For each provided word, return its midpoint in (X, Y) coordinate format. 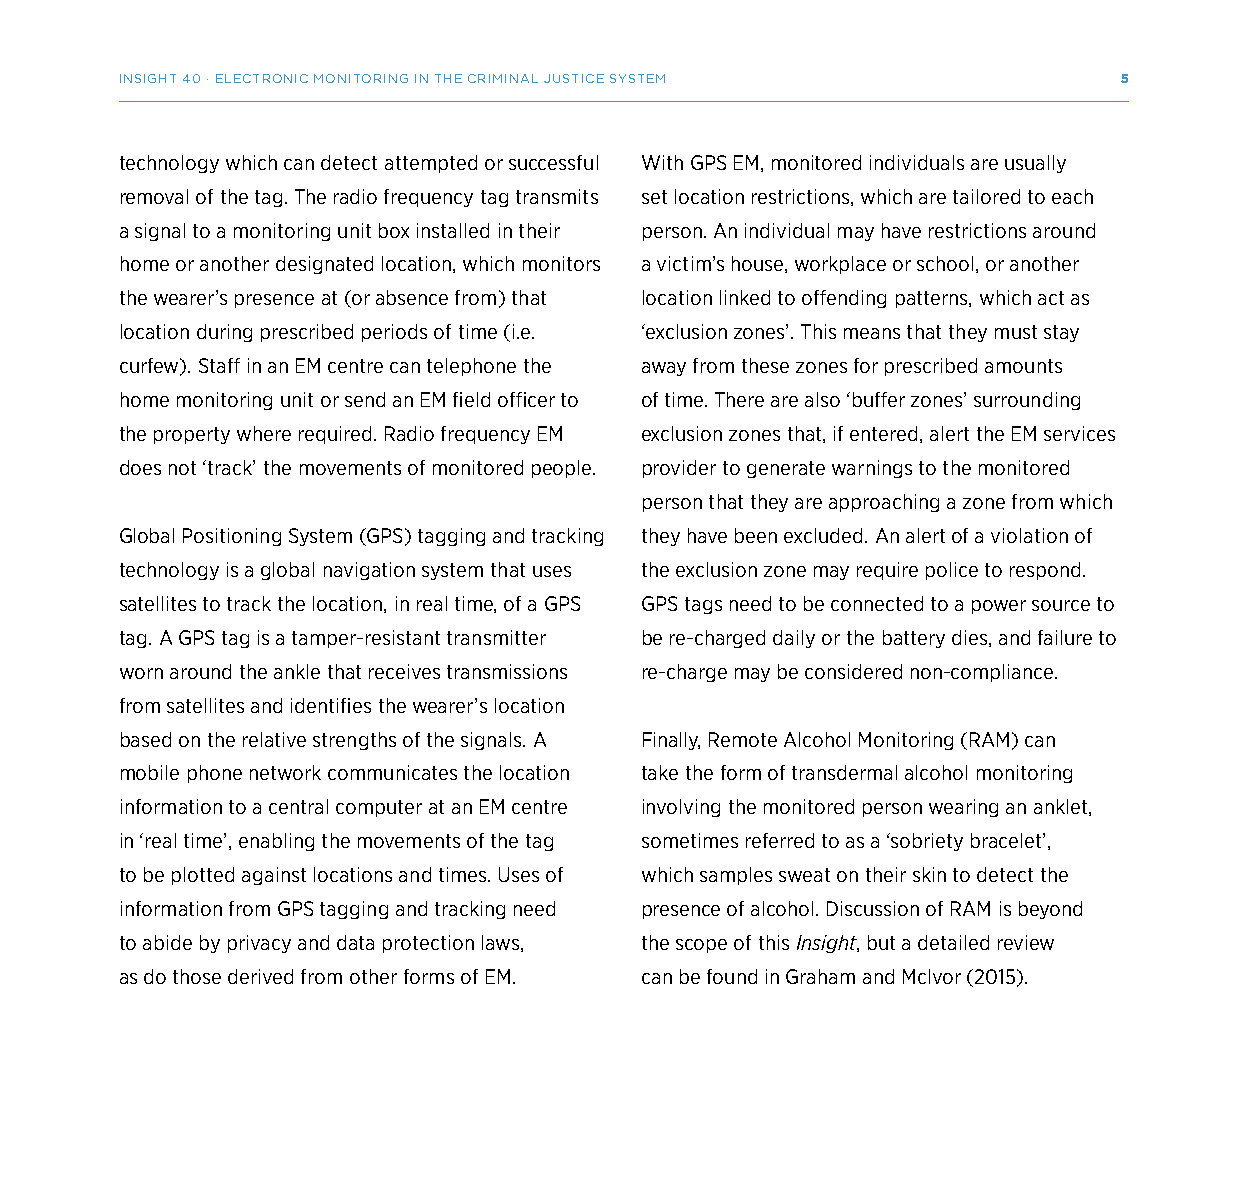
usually (1035, 164)
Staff (219, 365)
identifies (331, 705)
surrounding (1027, 401)
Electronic (262, 78)
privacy (259, 944)
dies (971, 638)
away (664, 369)
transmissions (507, 671)
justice (574, 78)
